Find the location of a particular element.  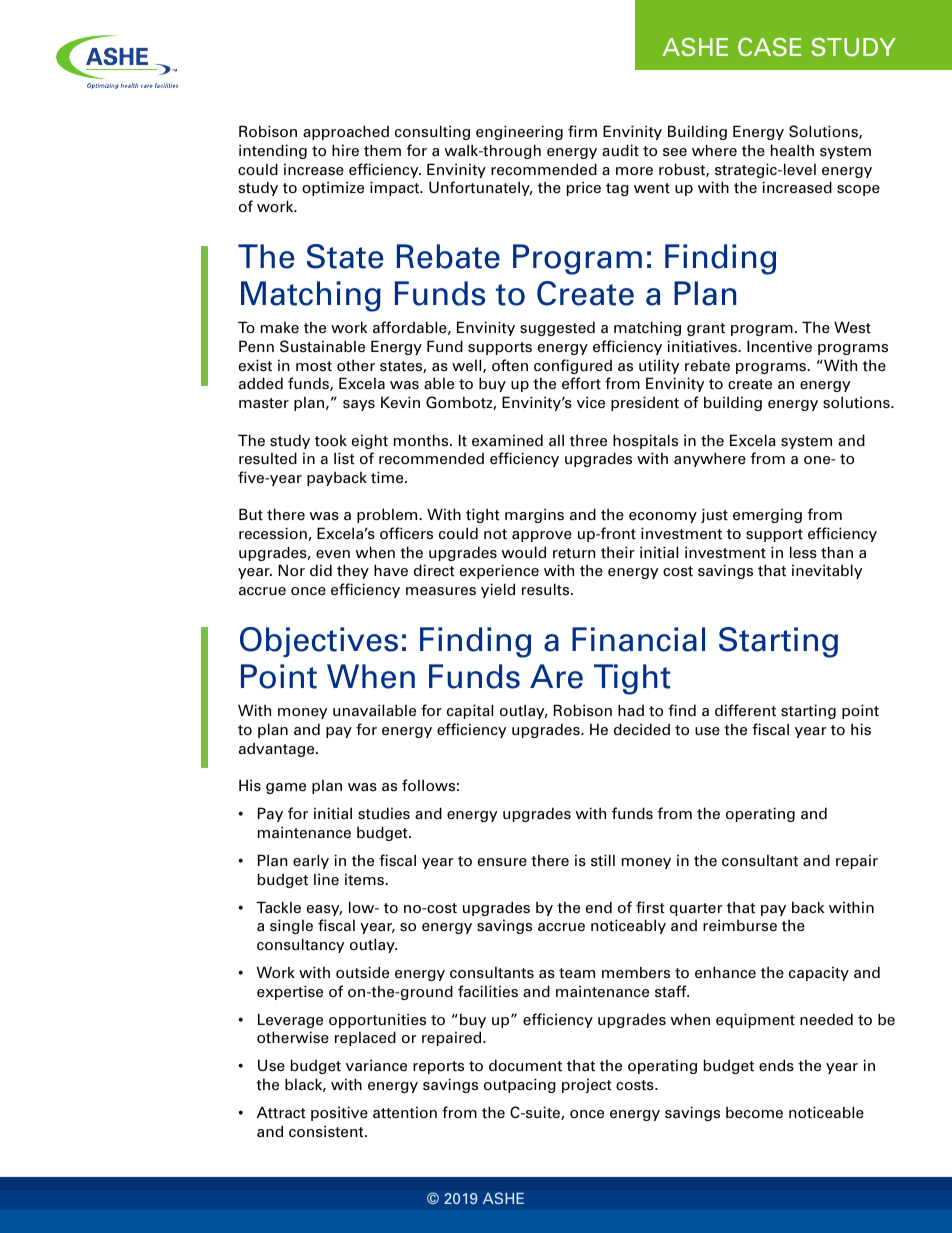

Are is located at coordinates (556, 676).
